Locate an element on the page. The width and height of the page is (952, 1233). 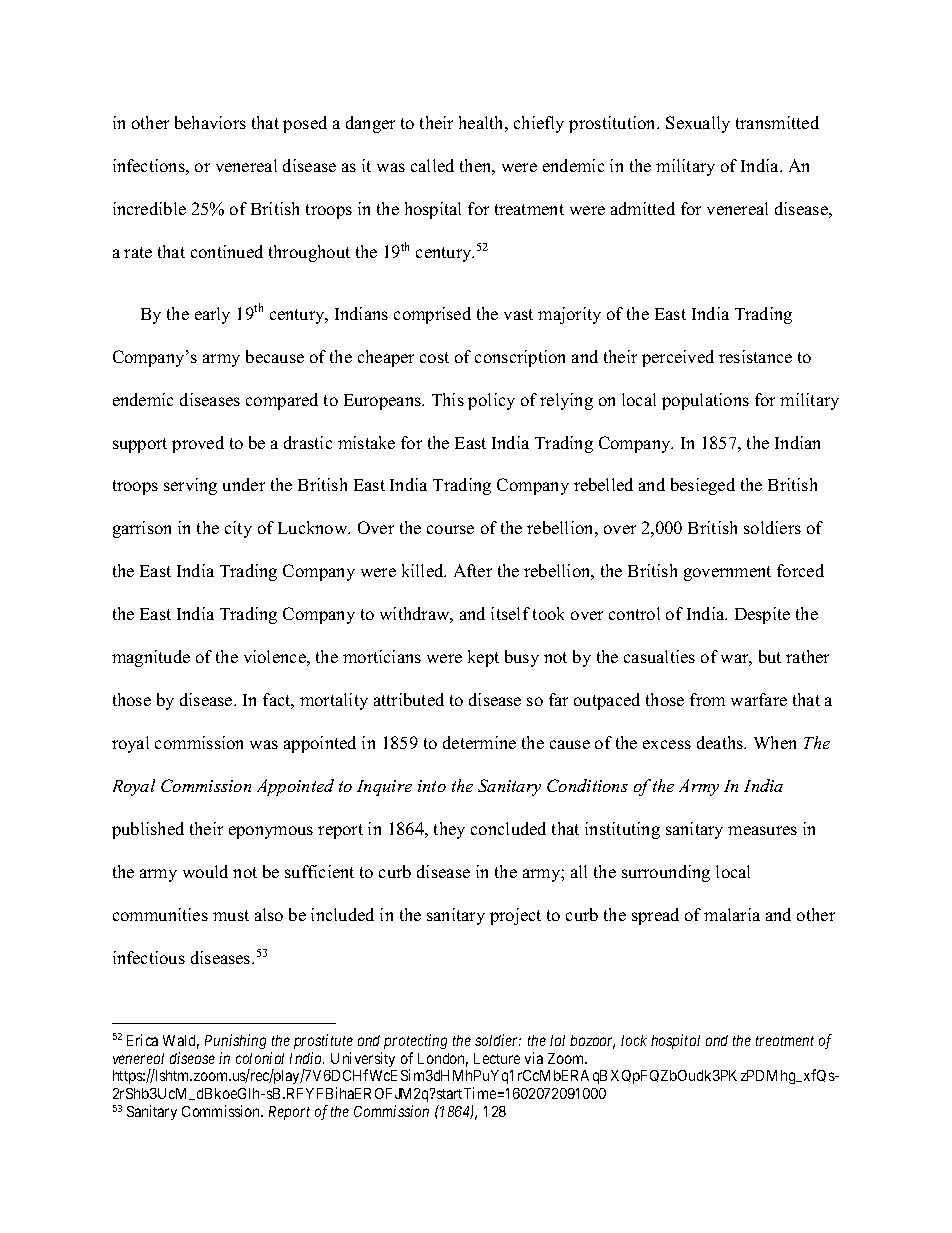
lock is located at coordinates (634, 1040).
